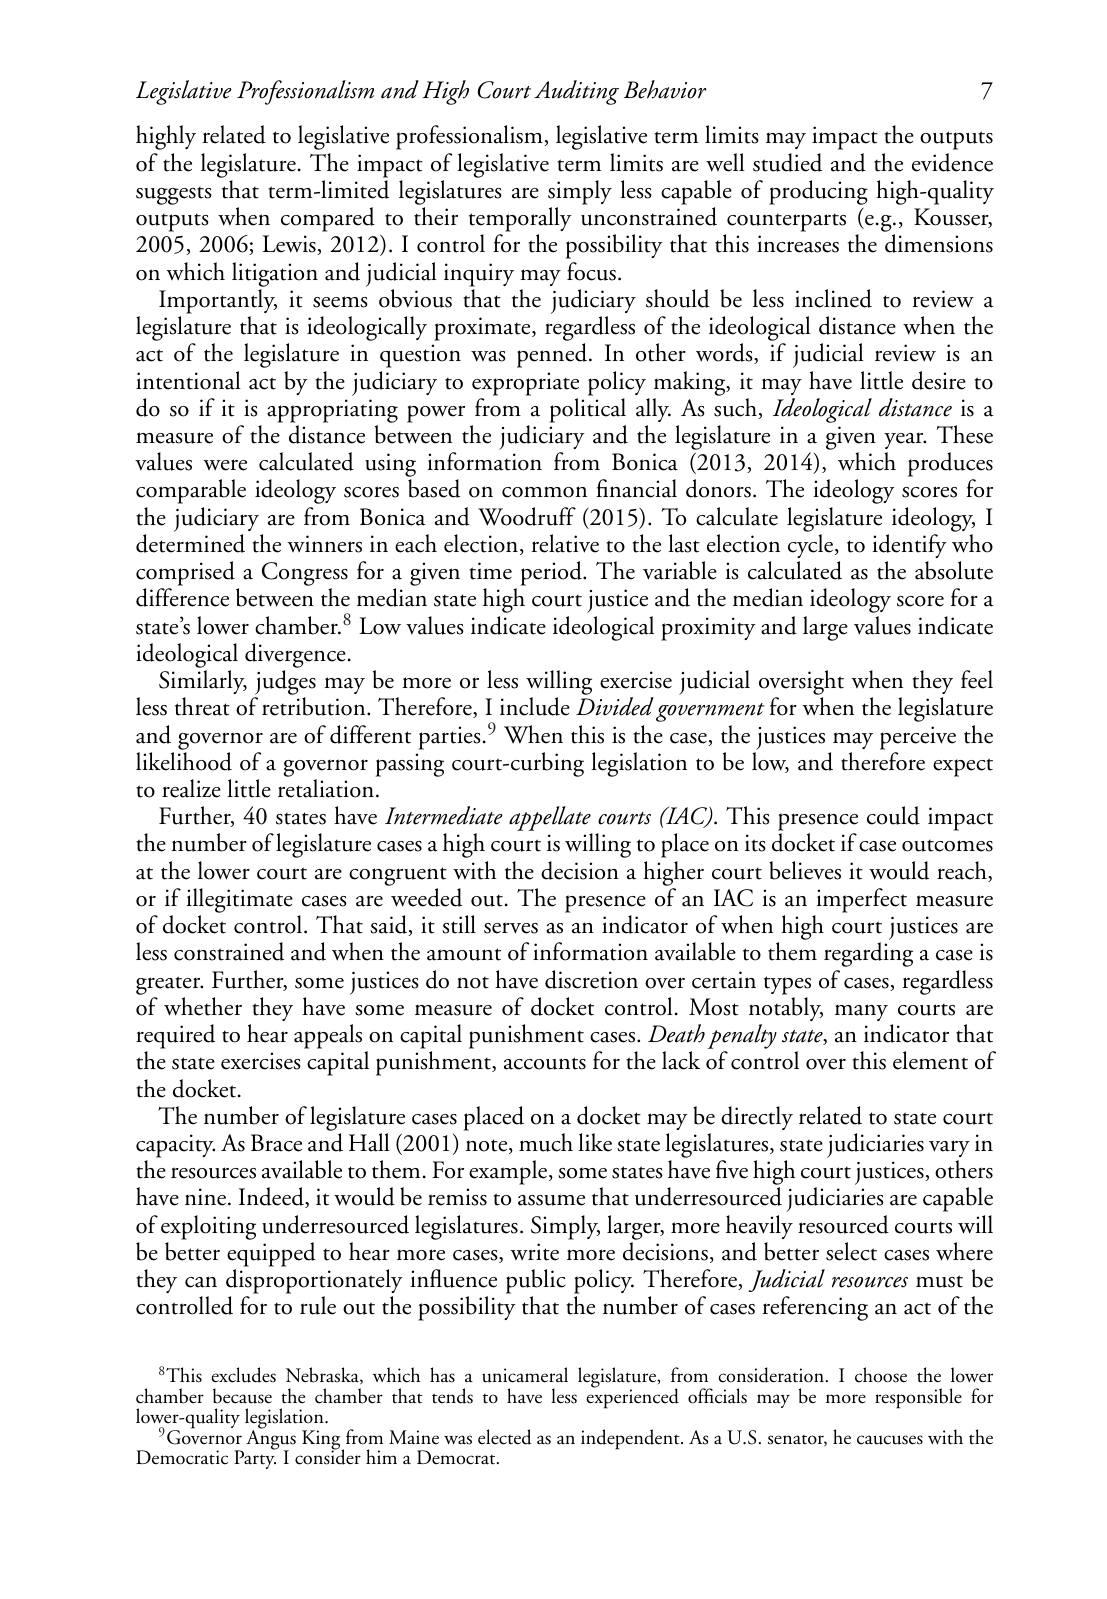  What do you see at coordinates (174, 196) in the document?
I see `suggests` at bounding box center [174, 196].
